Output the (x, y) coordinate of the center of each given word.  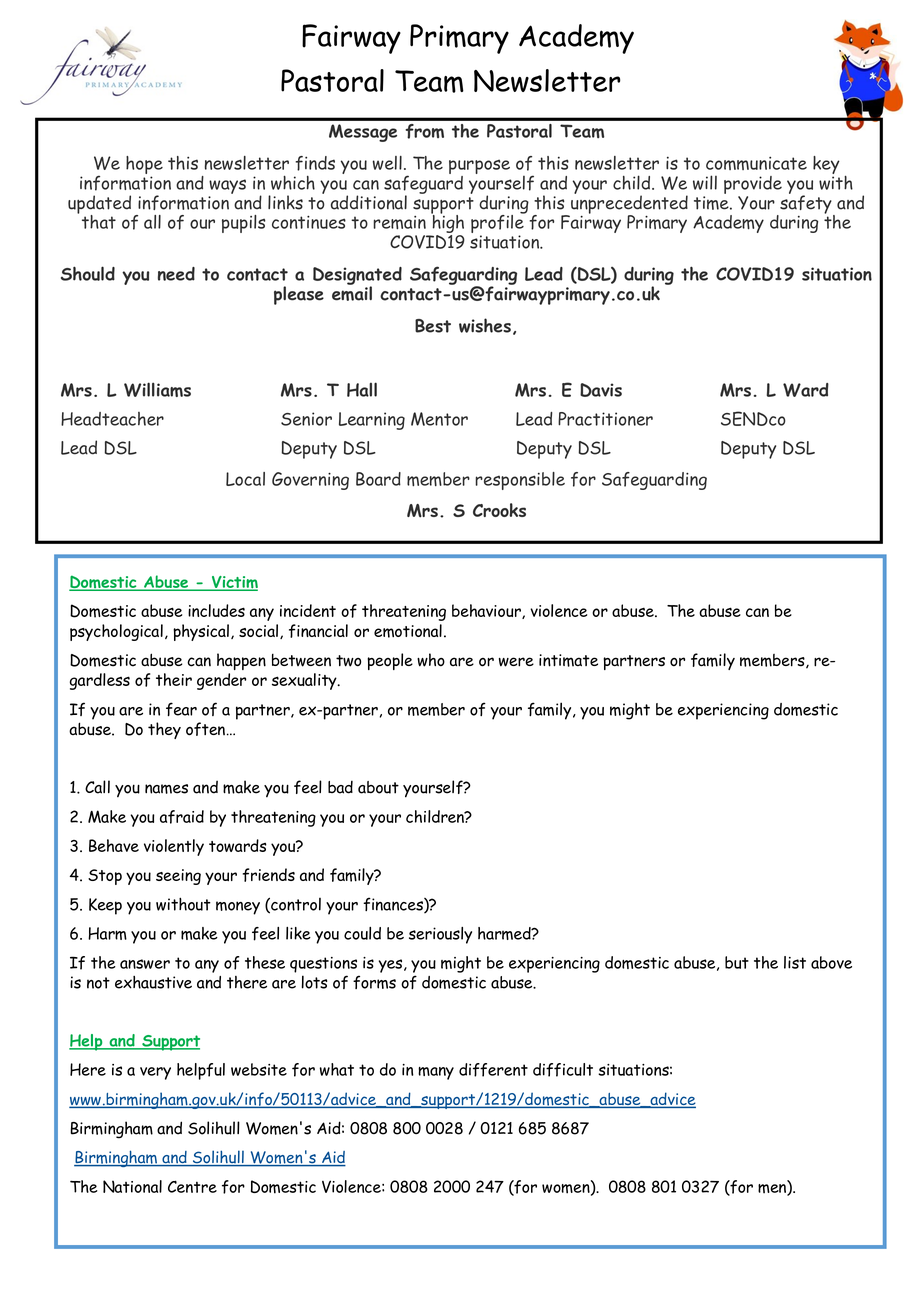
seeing (178, 877)
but (737, 962)
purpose (479, 168)
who (431, 660)
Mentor (439, 419)
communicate (756, 163)
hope (144, 166)
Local (245, 479)
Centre (192, 1186)
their (174, 679)
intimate (568, 660)
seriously (440, 935)
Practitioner (605, 419)
